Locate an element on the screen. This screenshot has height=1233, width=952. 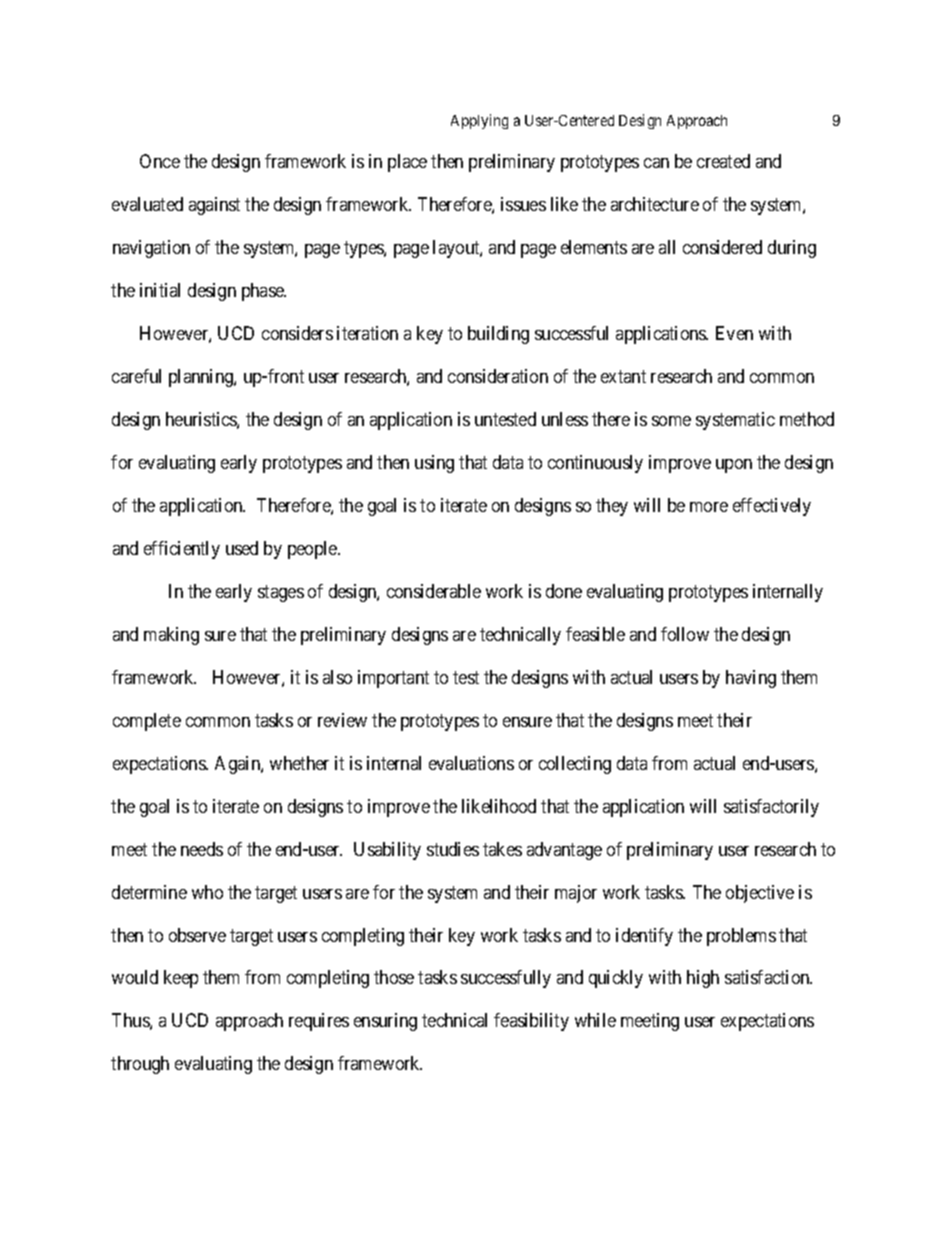
complete is located at coordinates (147, 722).
